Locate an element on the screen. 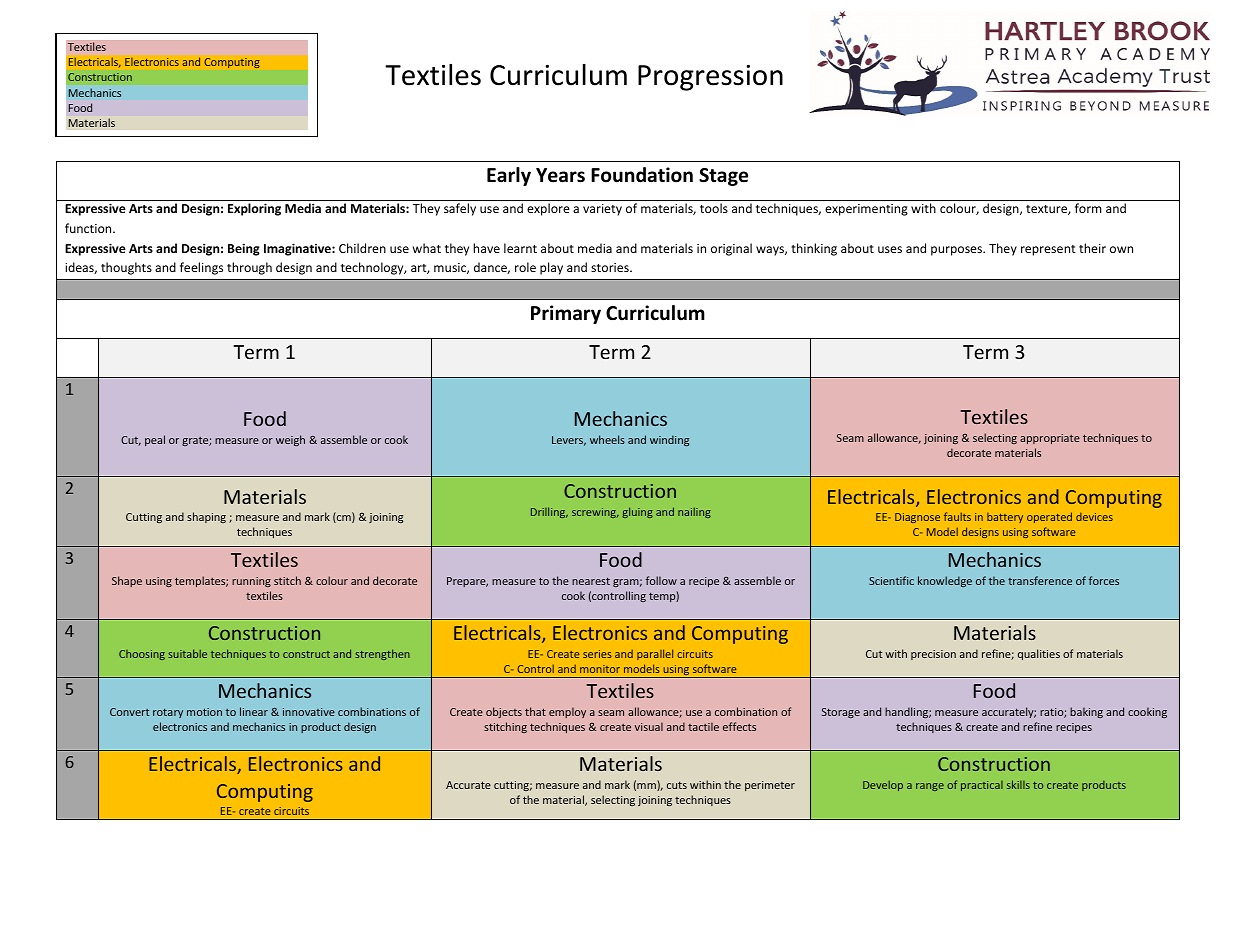 The width and height of the screenshot is (1233, 952). peal is located at coordinates (155, 440).
